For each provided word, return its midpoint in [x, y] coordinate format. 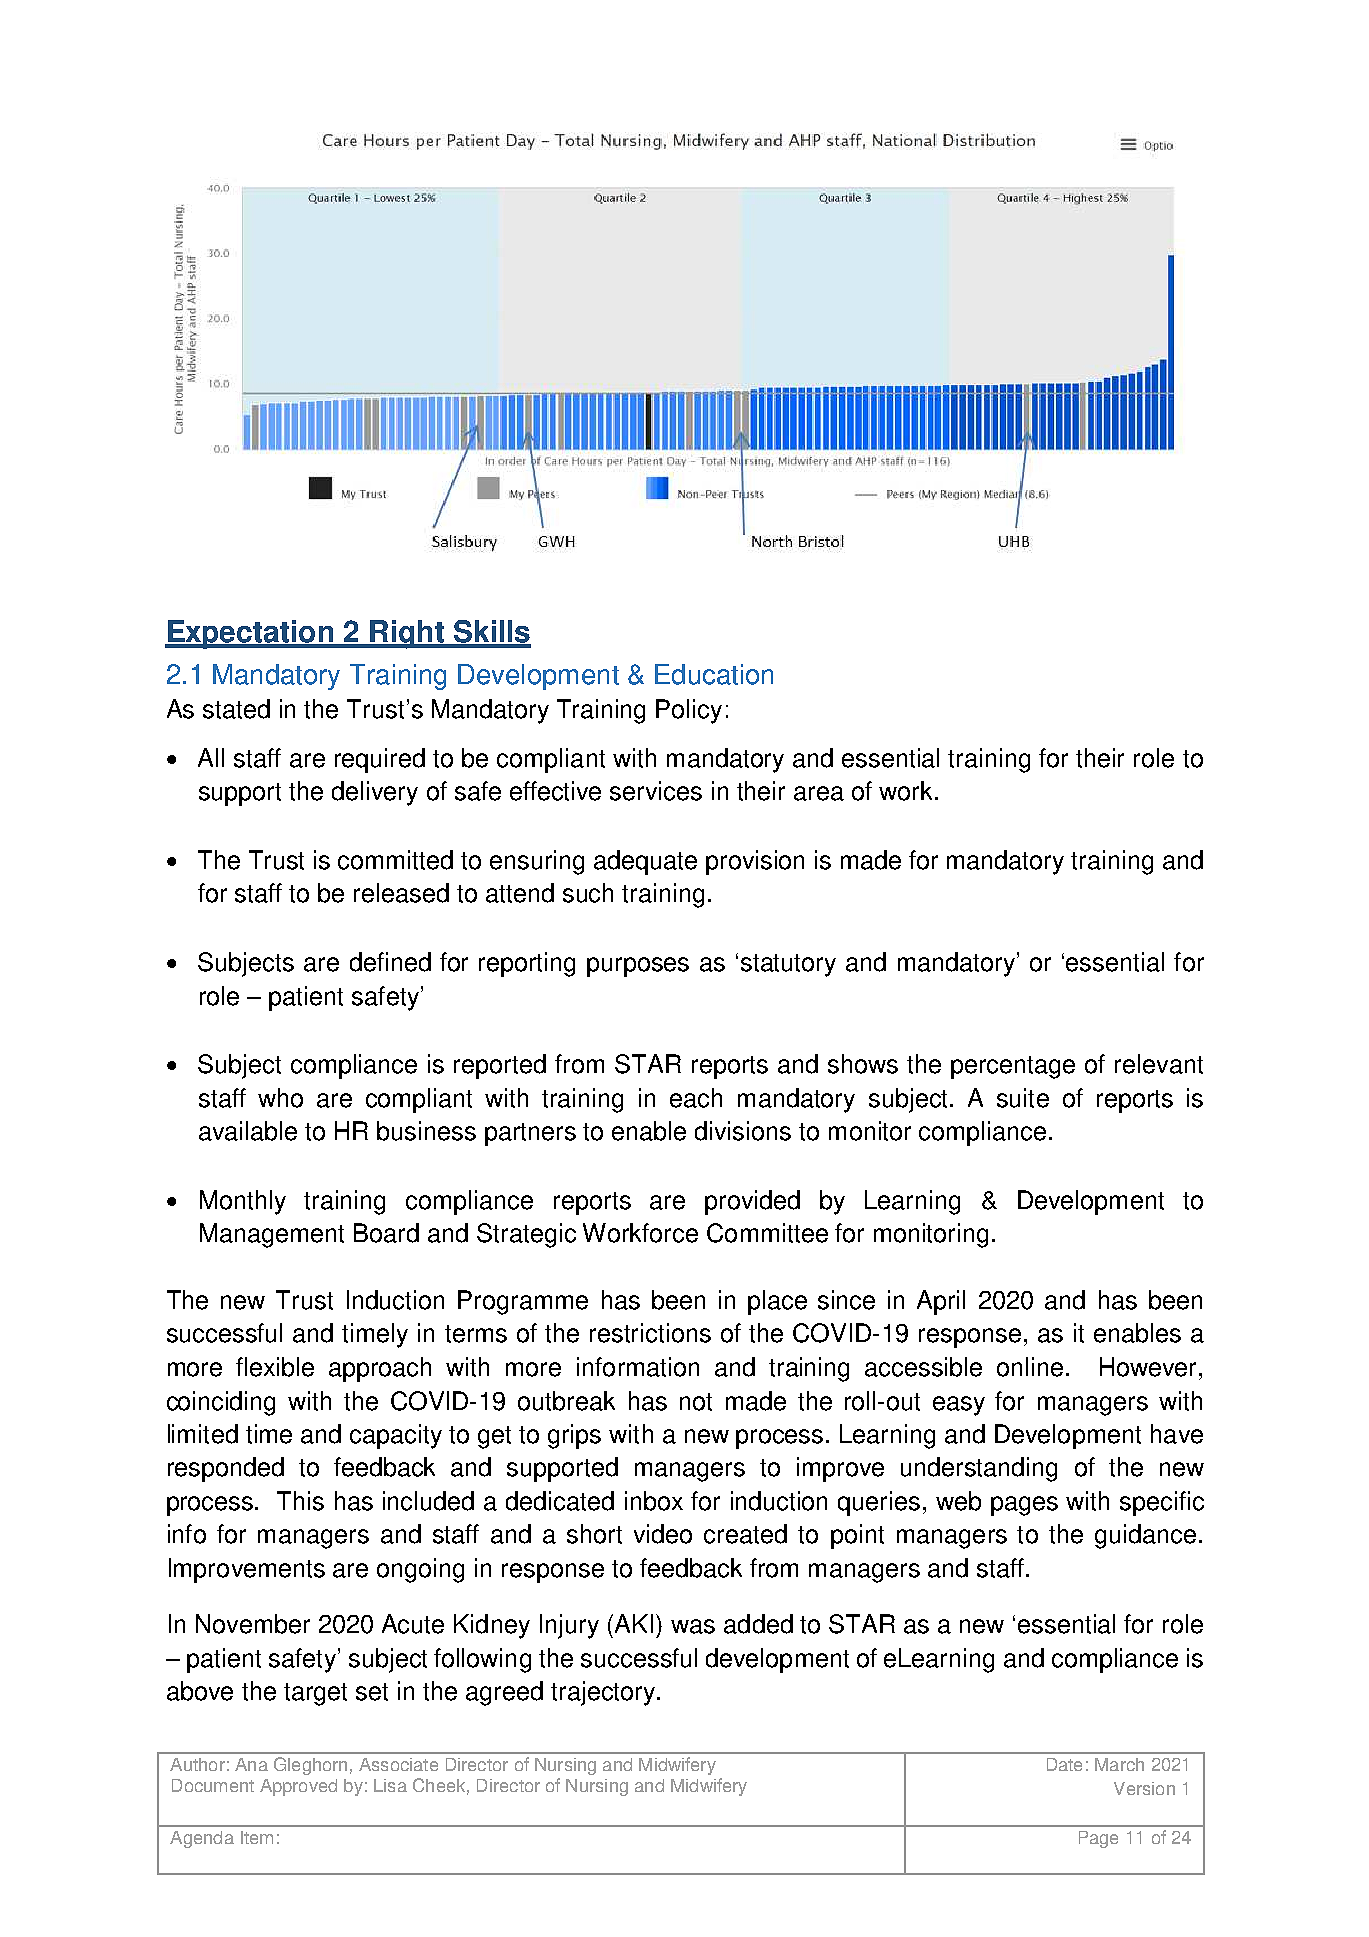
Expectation [250, 634]
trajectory [604, 1693]
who [280, 1098]
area [819, 793]
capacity [396, 1436]
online [1030, 1367]
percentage [1013, 1067]
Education [714, 674]
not [696, 1402]
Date [1064, 1764]
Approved [298, 1787]
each [696, 1098]
